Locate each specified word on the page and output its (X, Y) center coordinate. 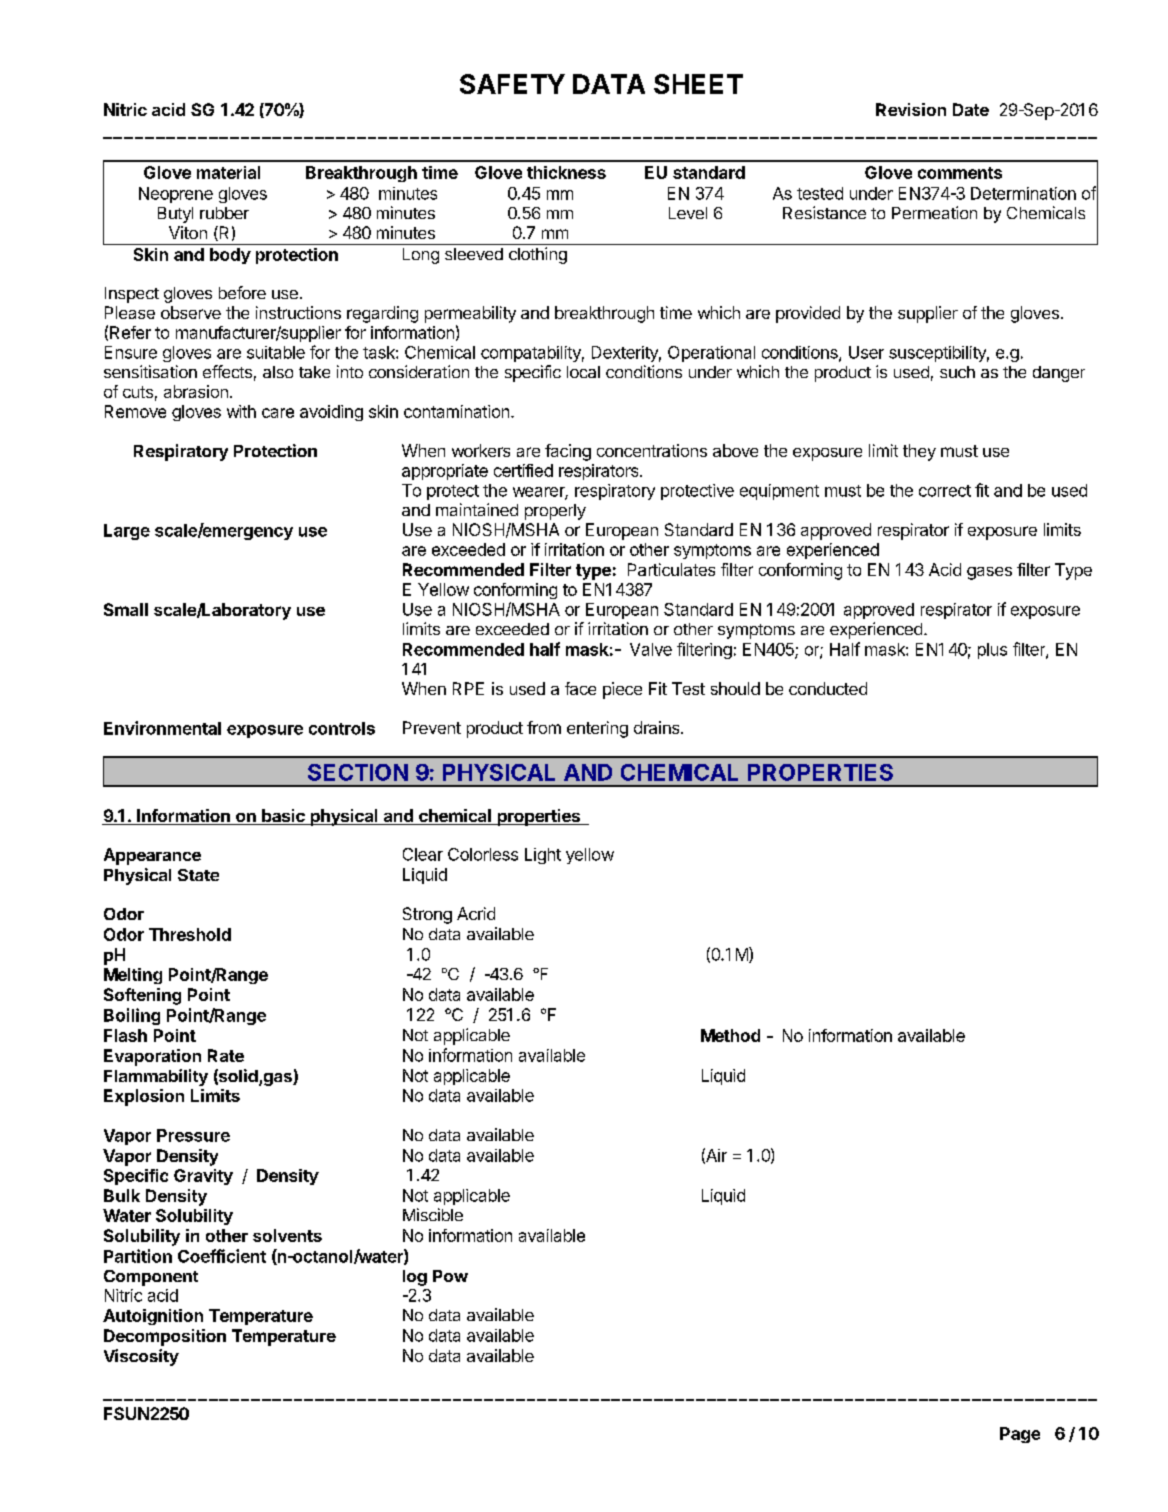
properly (555, 512)
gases (989, 573)
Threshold (190, 934)
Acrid (476, 913)
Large (127, 532)
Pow (450, 1276)
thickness (566, 172)
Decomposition (165, 1337)
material (228, 172)
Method (730, 1035)
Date (971, 109)
